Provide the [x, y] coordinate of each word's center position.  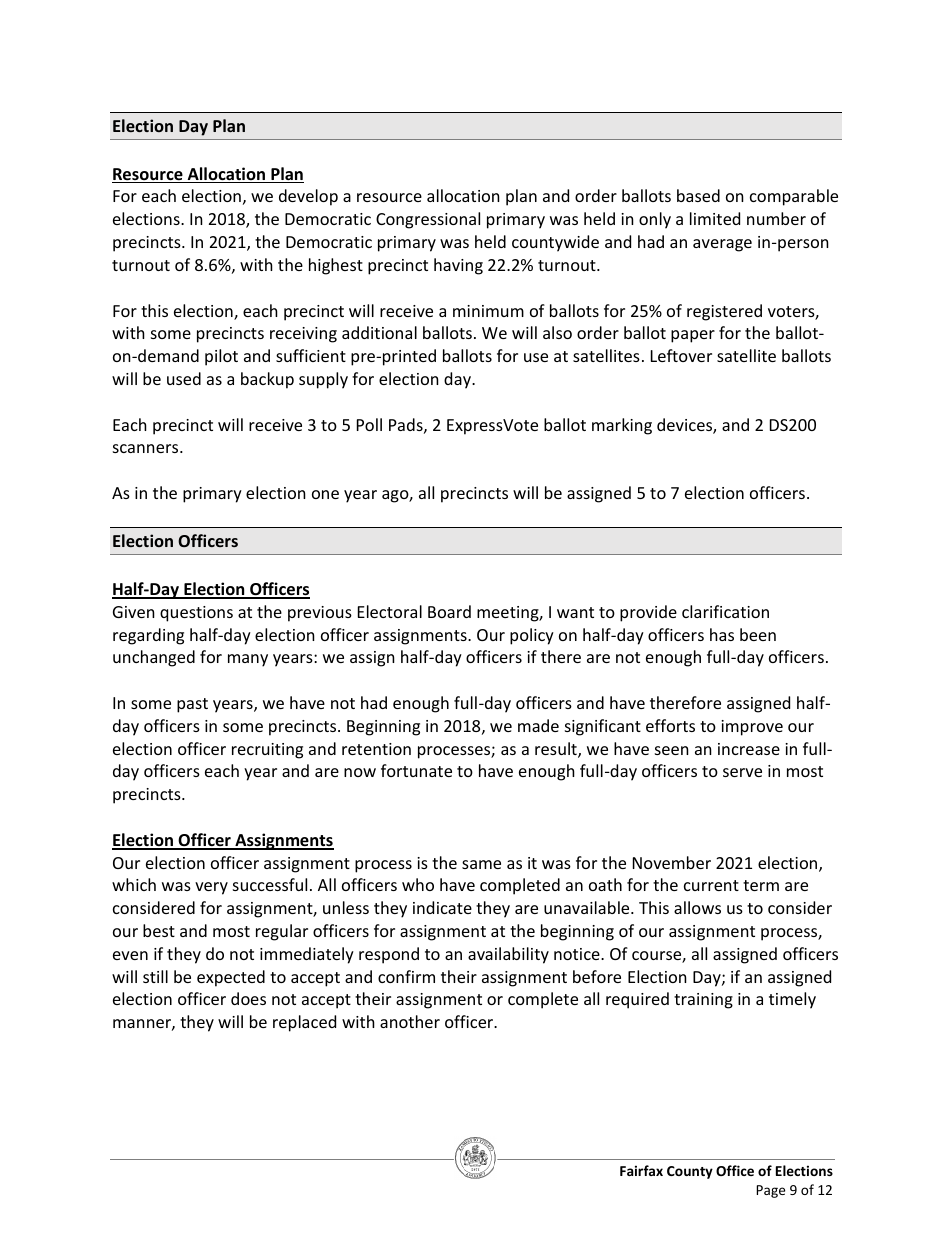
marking [622, 426]
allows [697, 907]
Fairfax [641, 1170]
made [538, 725]
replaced [304, 1023]
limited [715, 218]
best [159, 930]
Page [770, 1191]
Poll [369, 424]
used [184, 378]
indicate [442, 907]
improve [752, 728]
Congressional [428, 220]
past [192, 705]
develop [308, 197]
